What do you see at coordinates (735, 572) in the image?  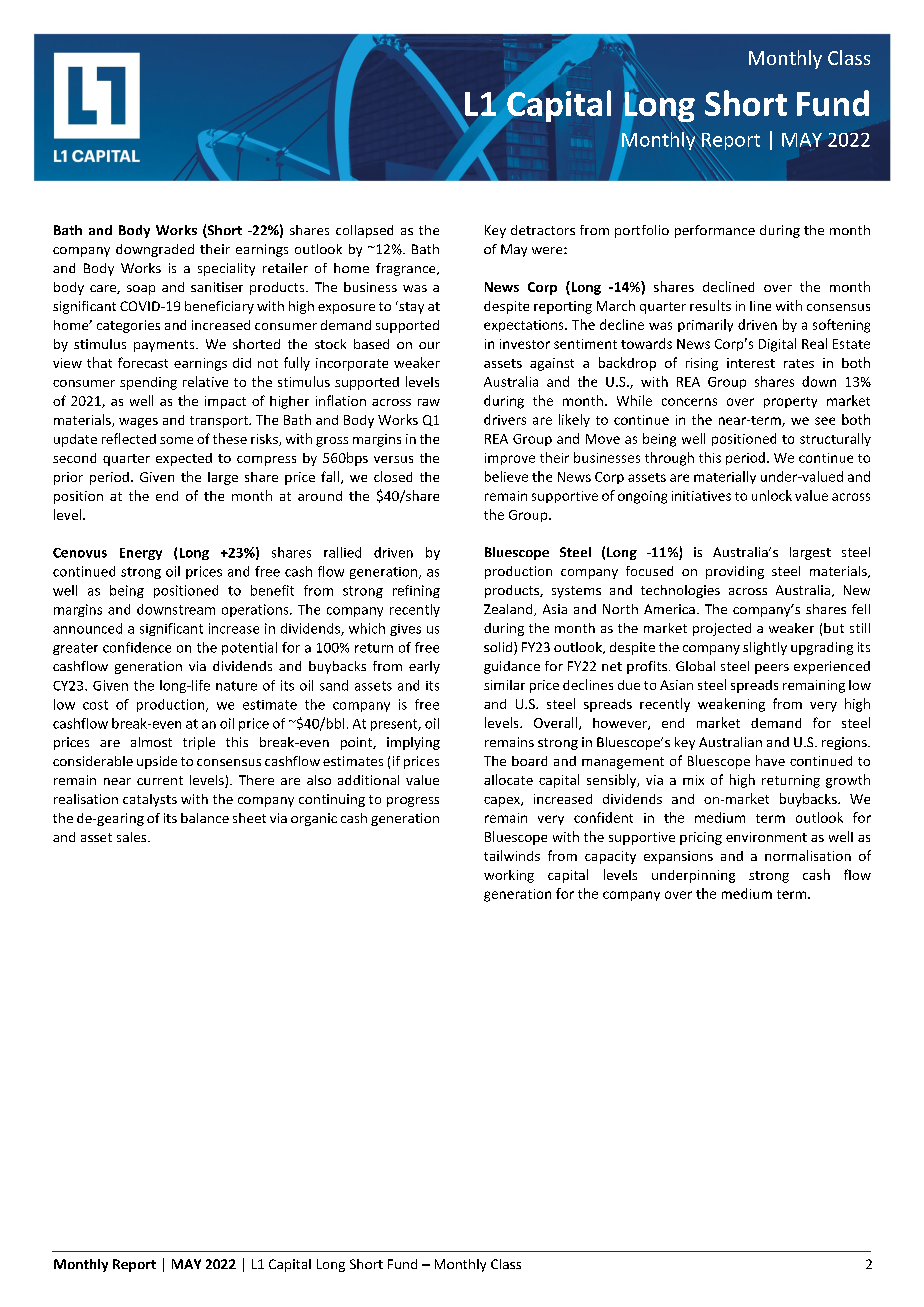 I see `providing` at bounding box center [735, 572].
